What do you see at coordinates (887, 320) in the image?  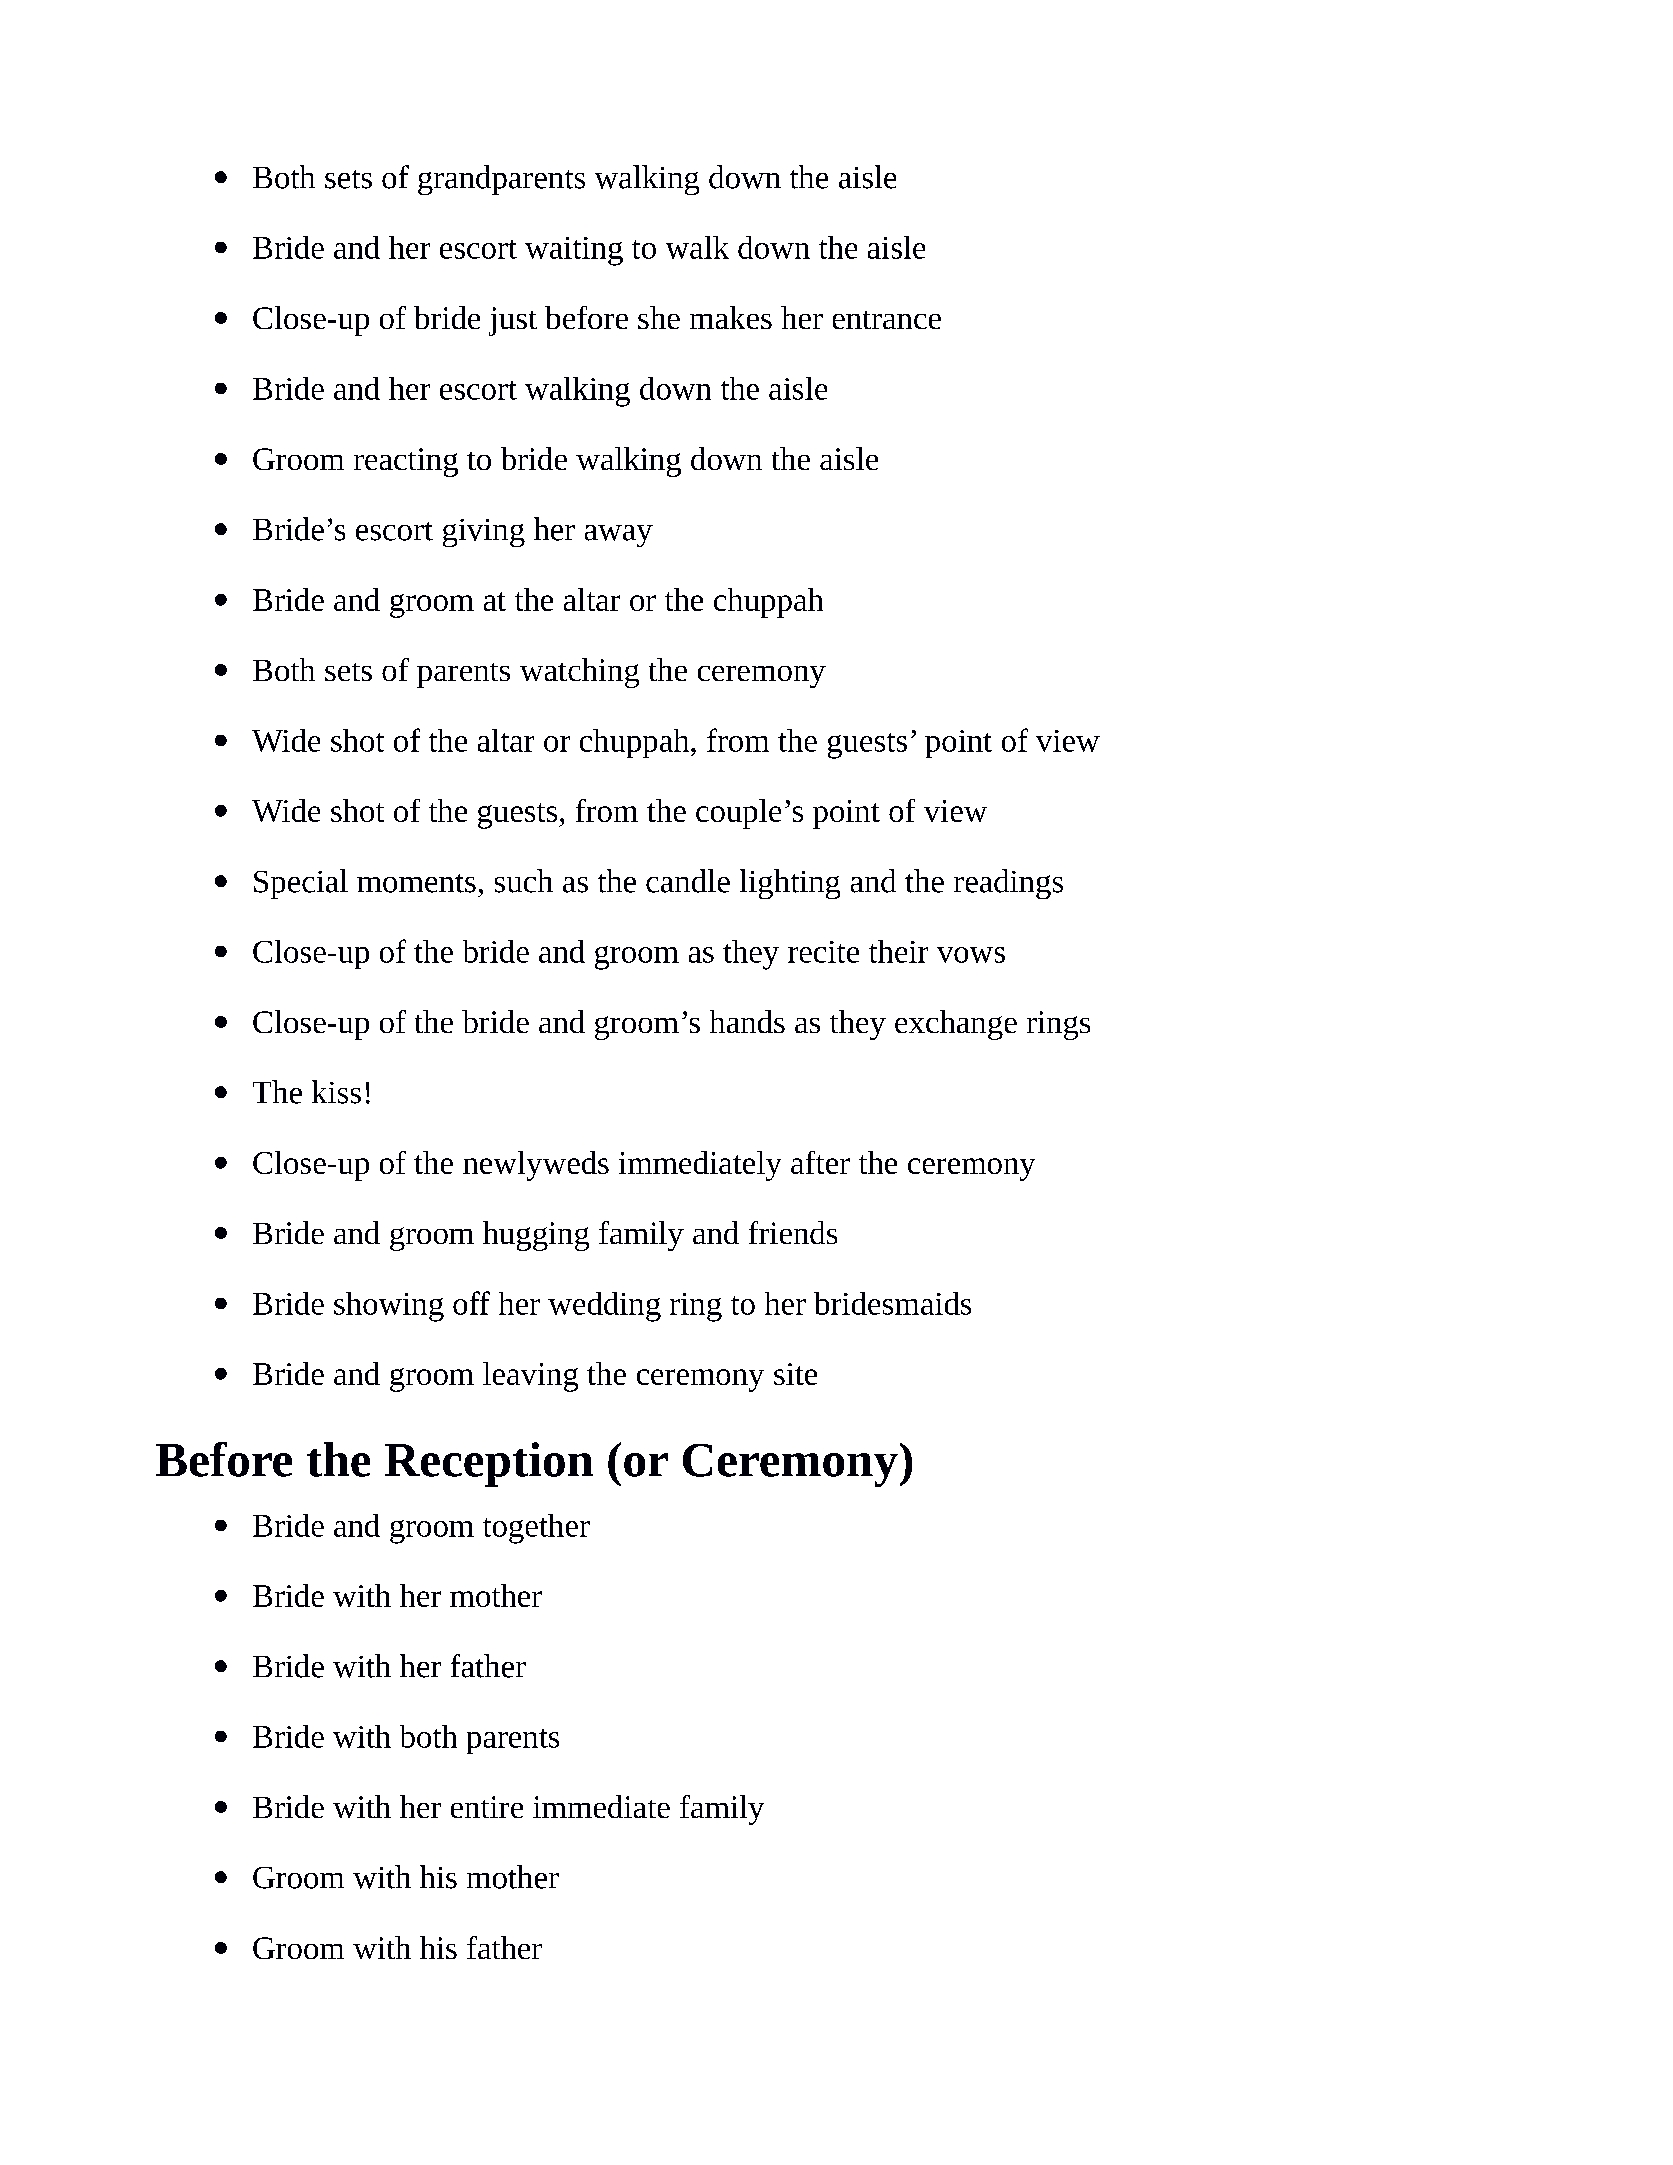 I see `entrance` at bounding box center [887, 320].
